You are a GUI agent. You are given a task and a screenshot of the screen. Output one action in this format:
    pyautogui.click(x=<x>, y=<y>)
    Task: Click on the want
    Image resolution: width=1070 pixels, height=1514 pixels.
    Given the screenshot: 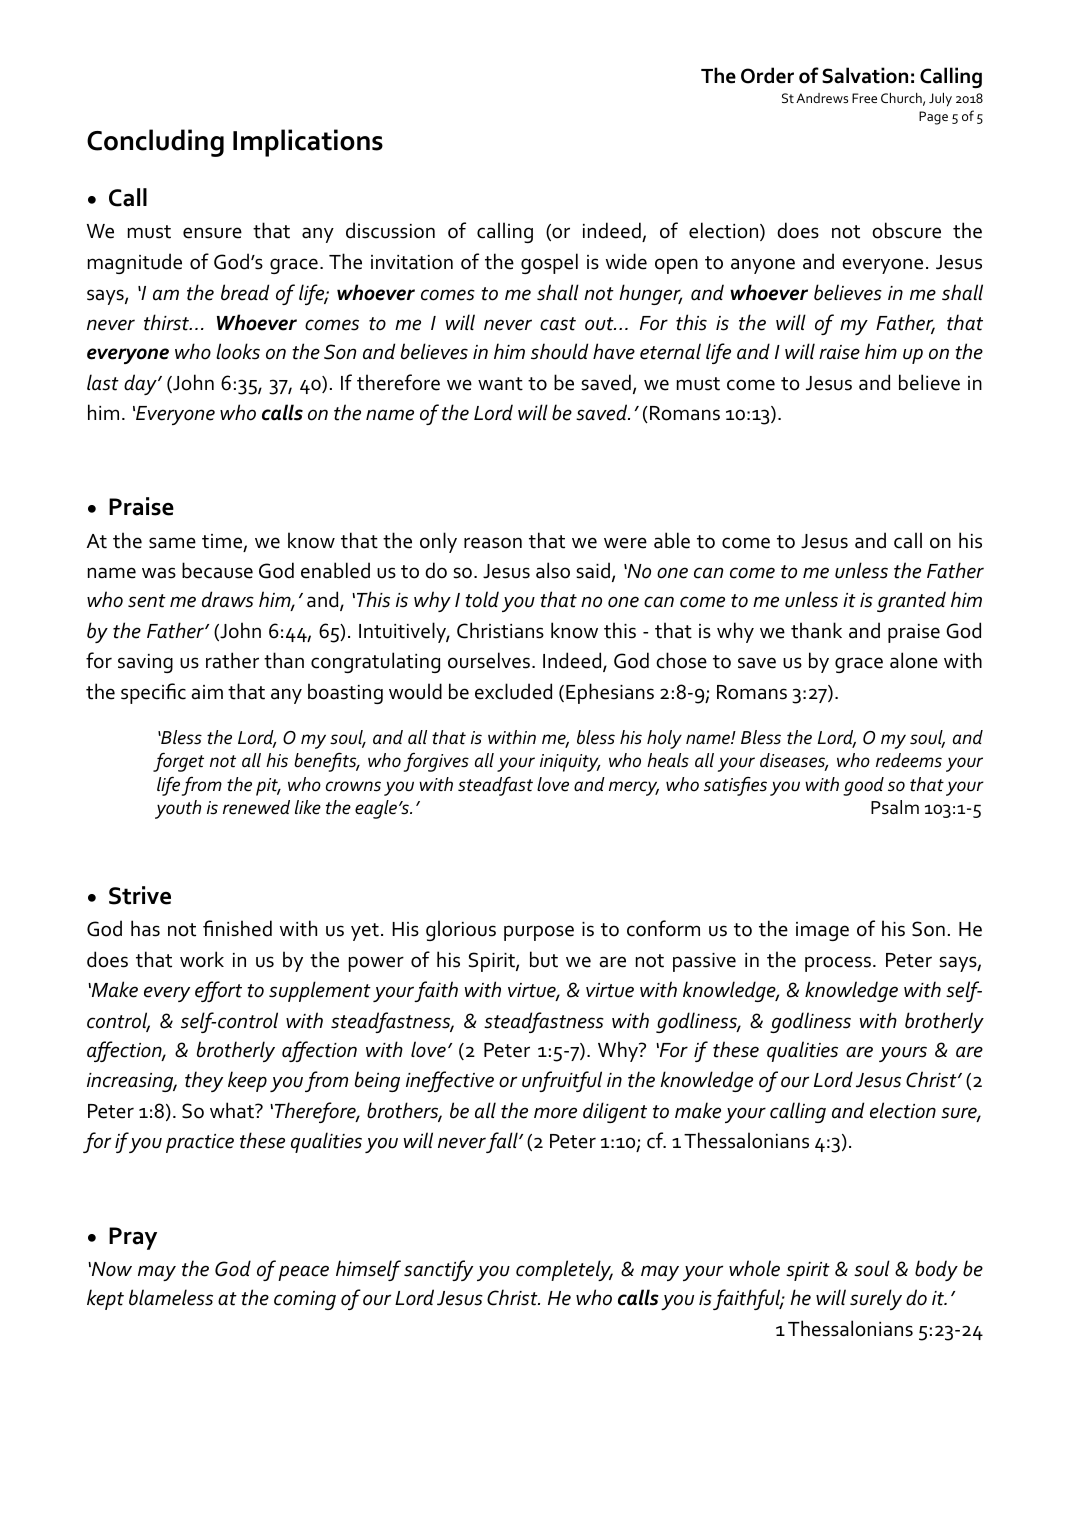 What is the action you would take?
    pyautogui.click(x=500, y=384)
